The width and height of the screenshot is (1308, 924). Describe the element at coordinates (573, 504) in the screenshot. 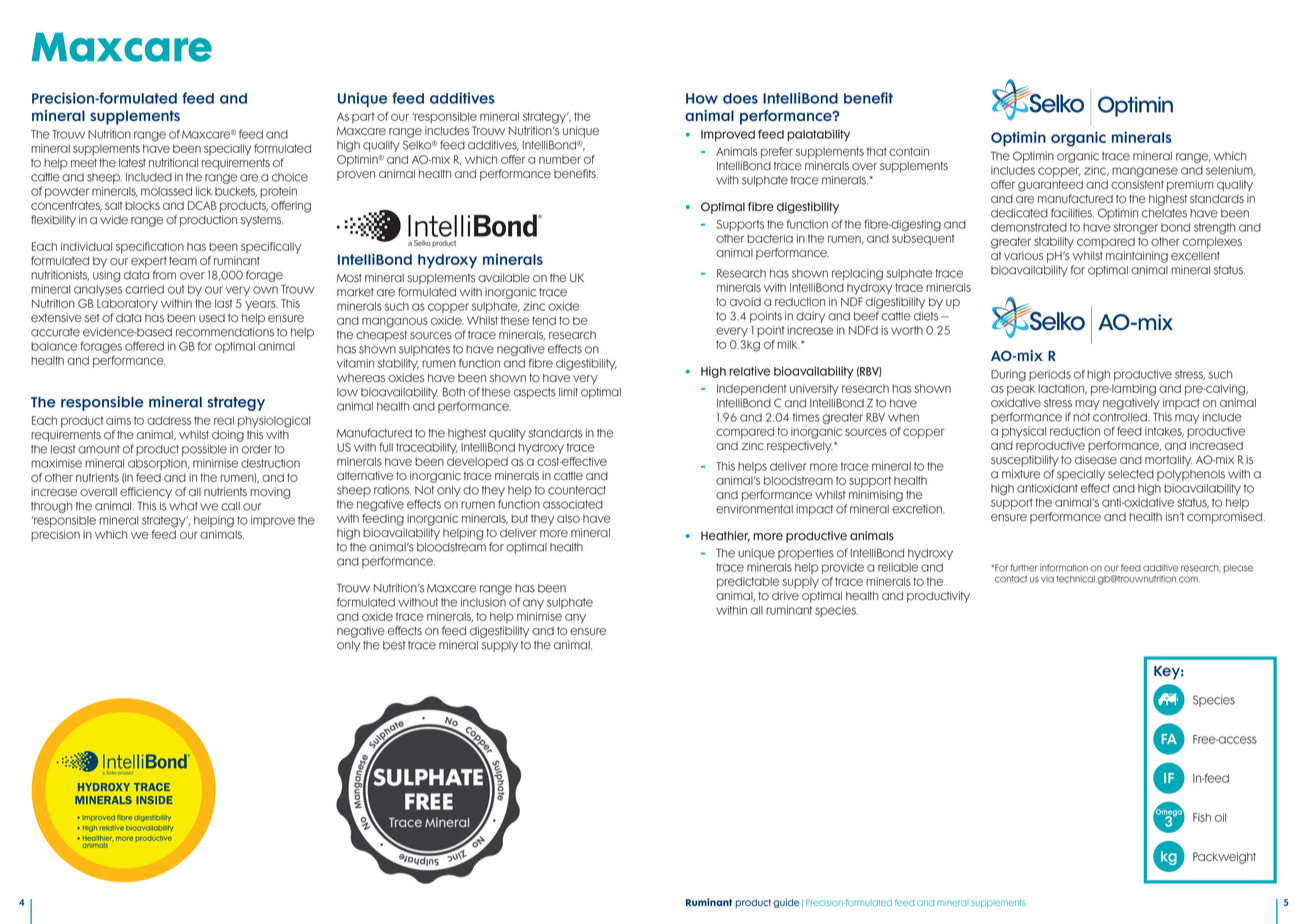

I see `associated` at that location.
